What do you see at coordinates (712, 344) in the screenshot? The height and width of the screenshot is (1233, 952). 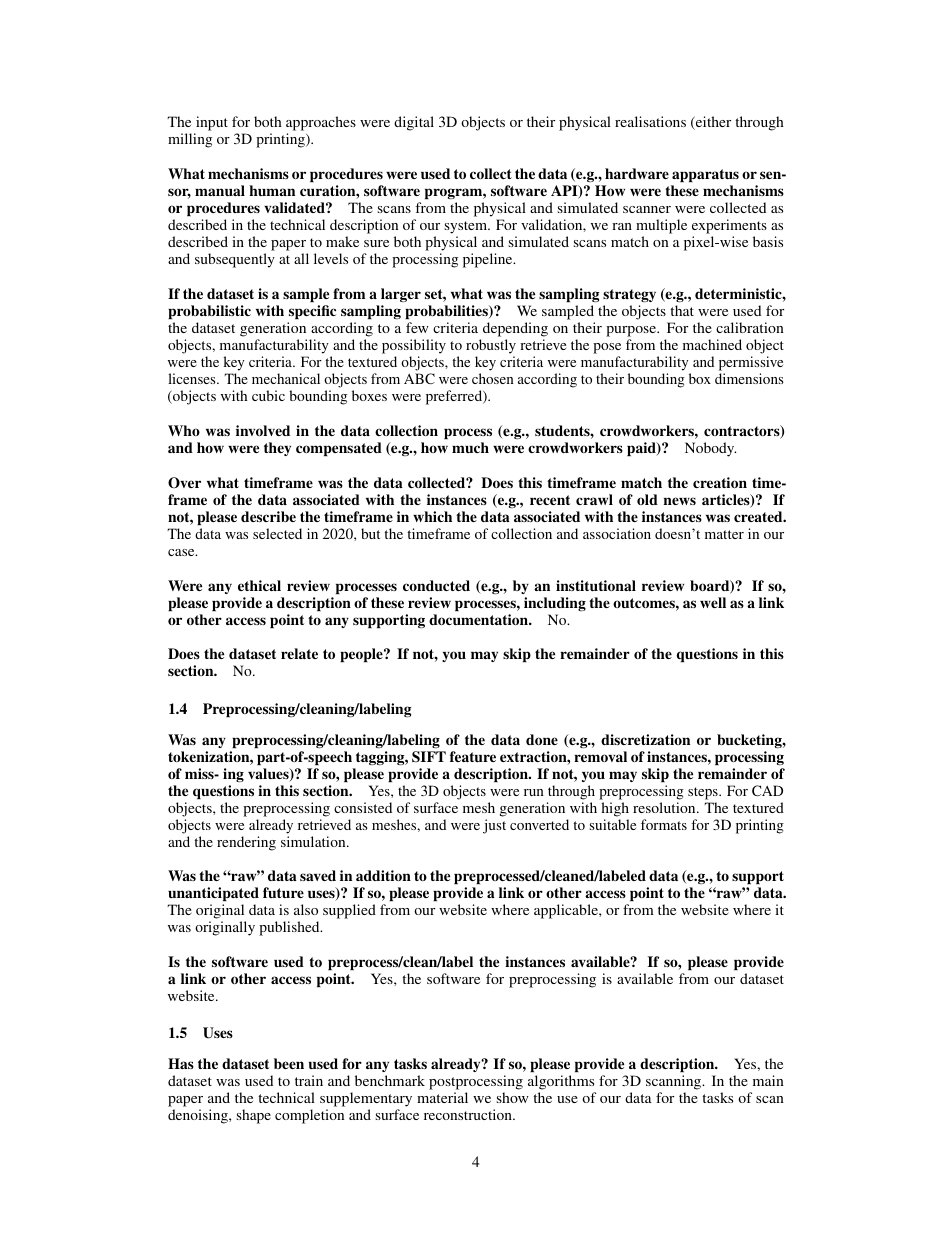 I see `machined` at bounding box center [712, 344].
